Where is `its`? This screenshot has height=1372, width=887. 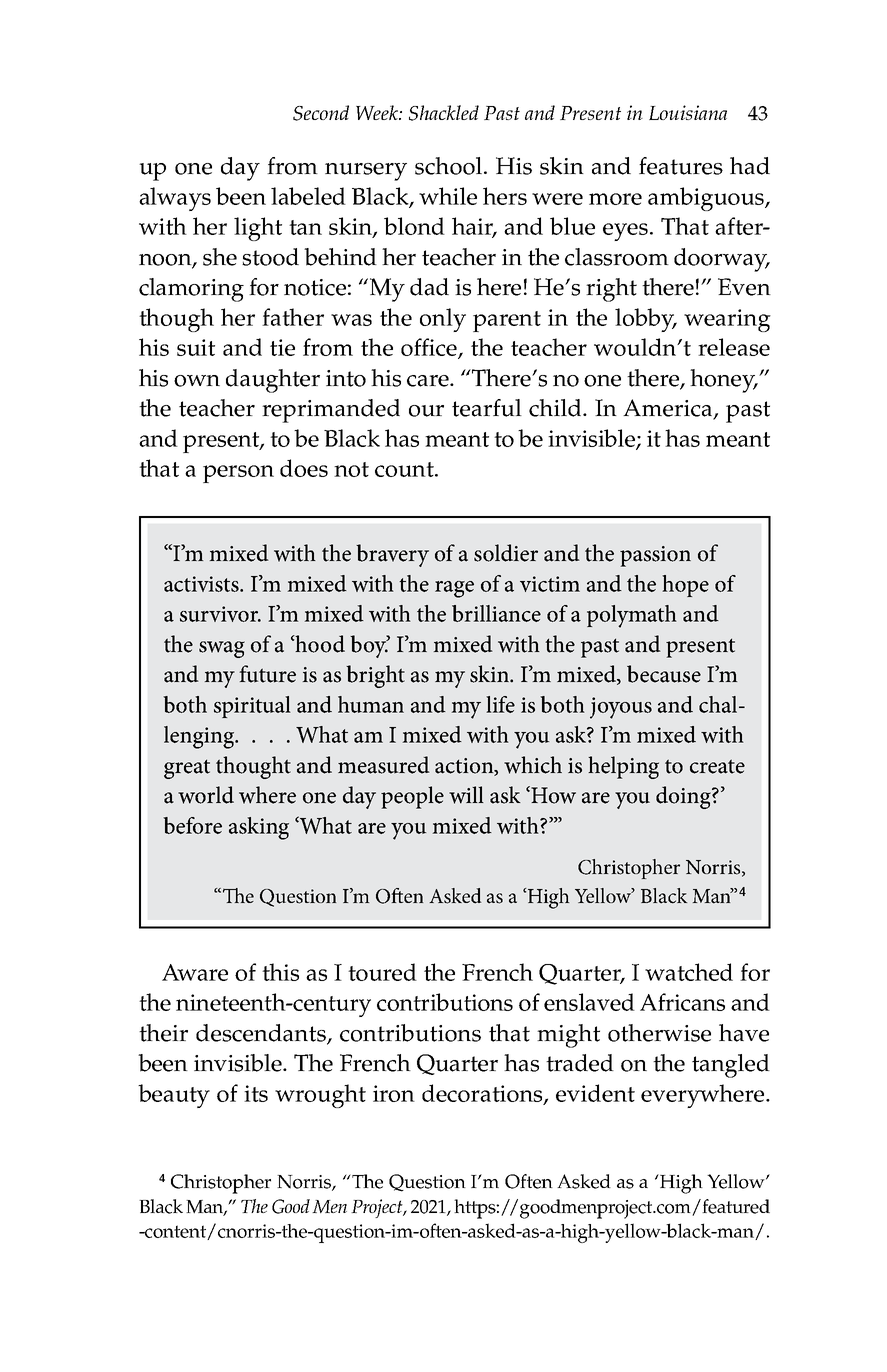 its is located at coordinates (256, 1093).
